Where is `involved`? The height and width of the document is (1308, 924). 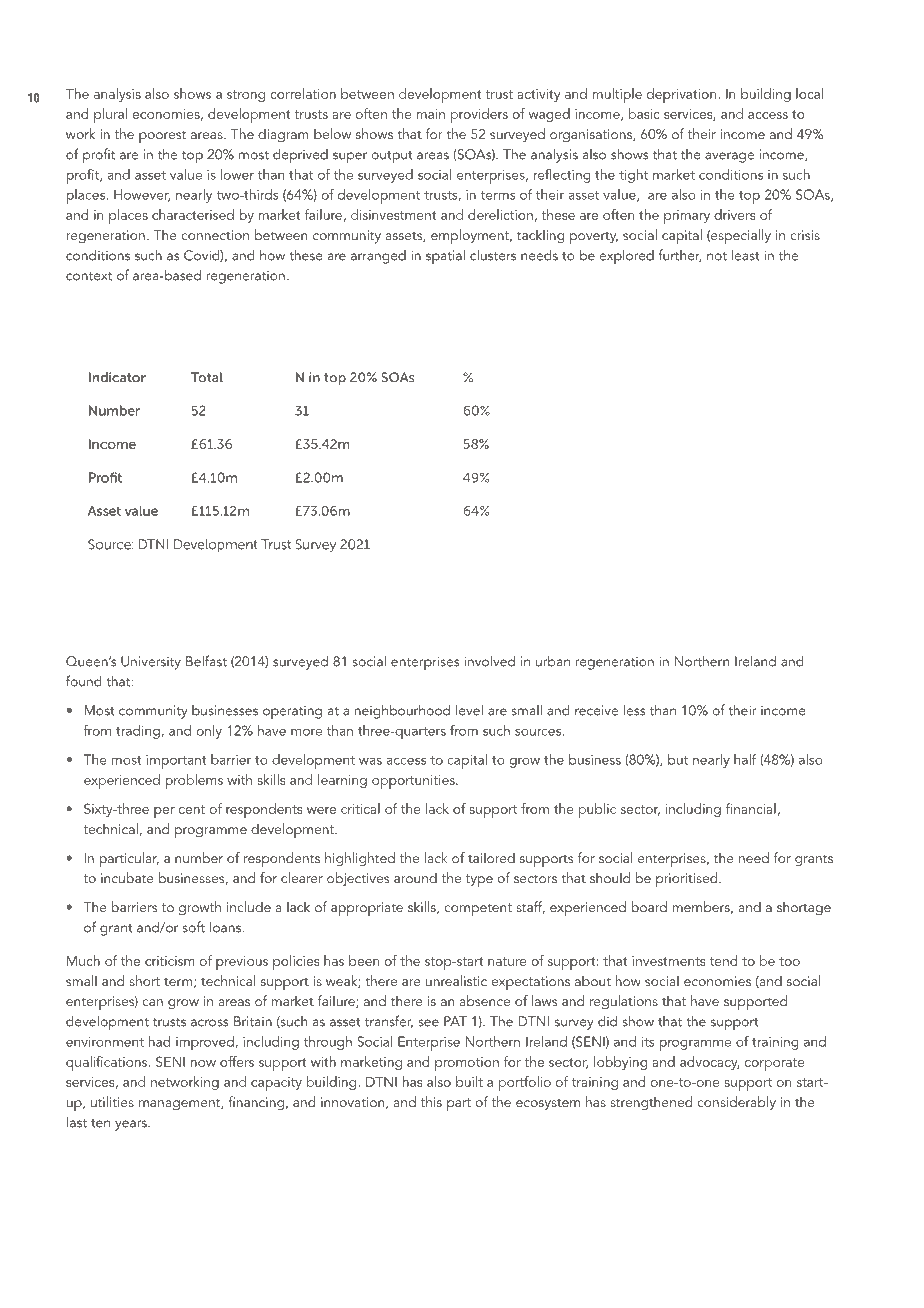
involved is located at coordinates (489, 661).
